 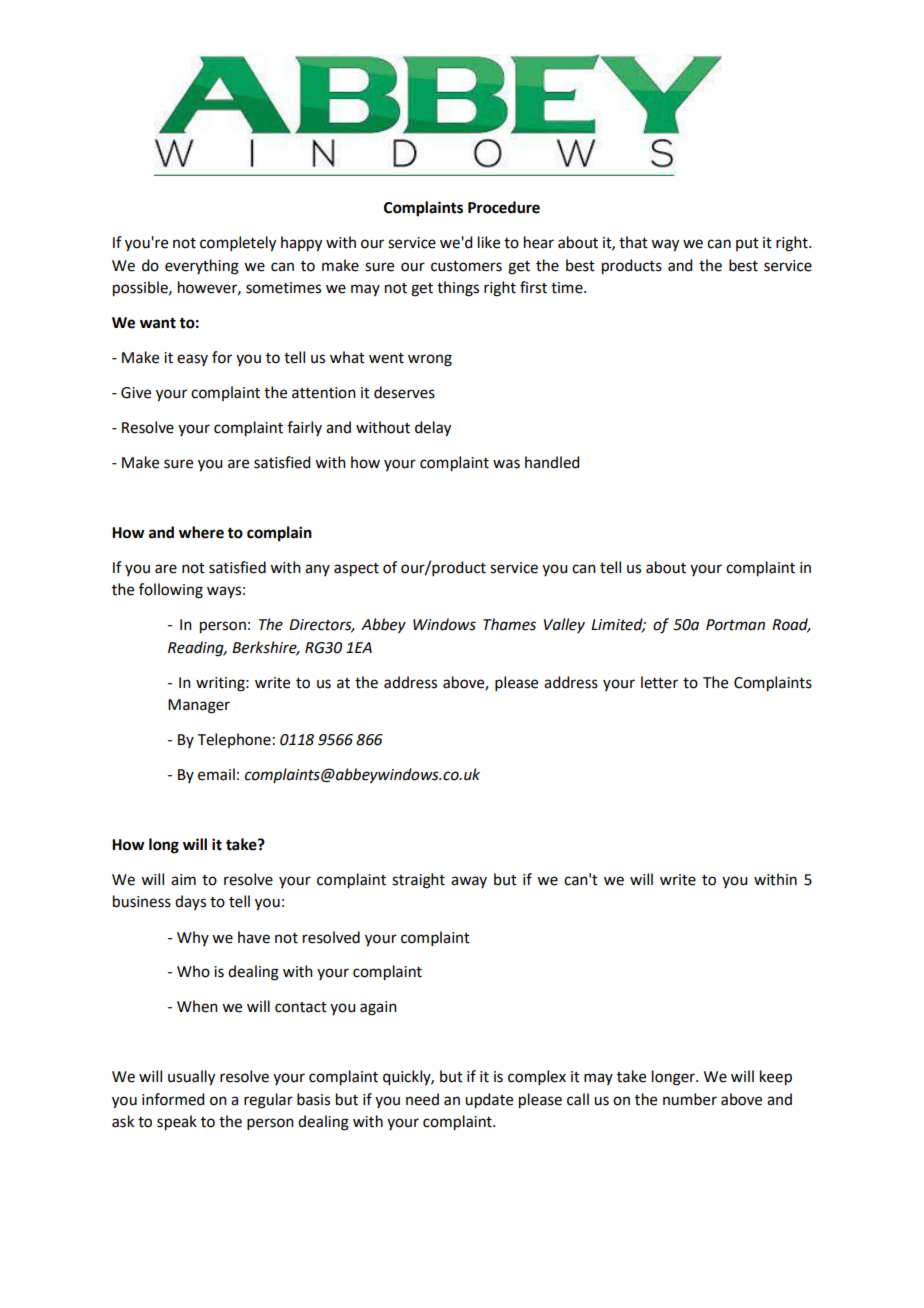 I want to click on completely, so click(x=238, y=244).
